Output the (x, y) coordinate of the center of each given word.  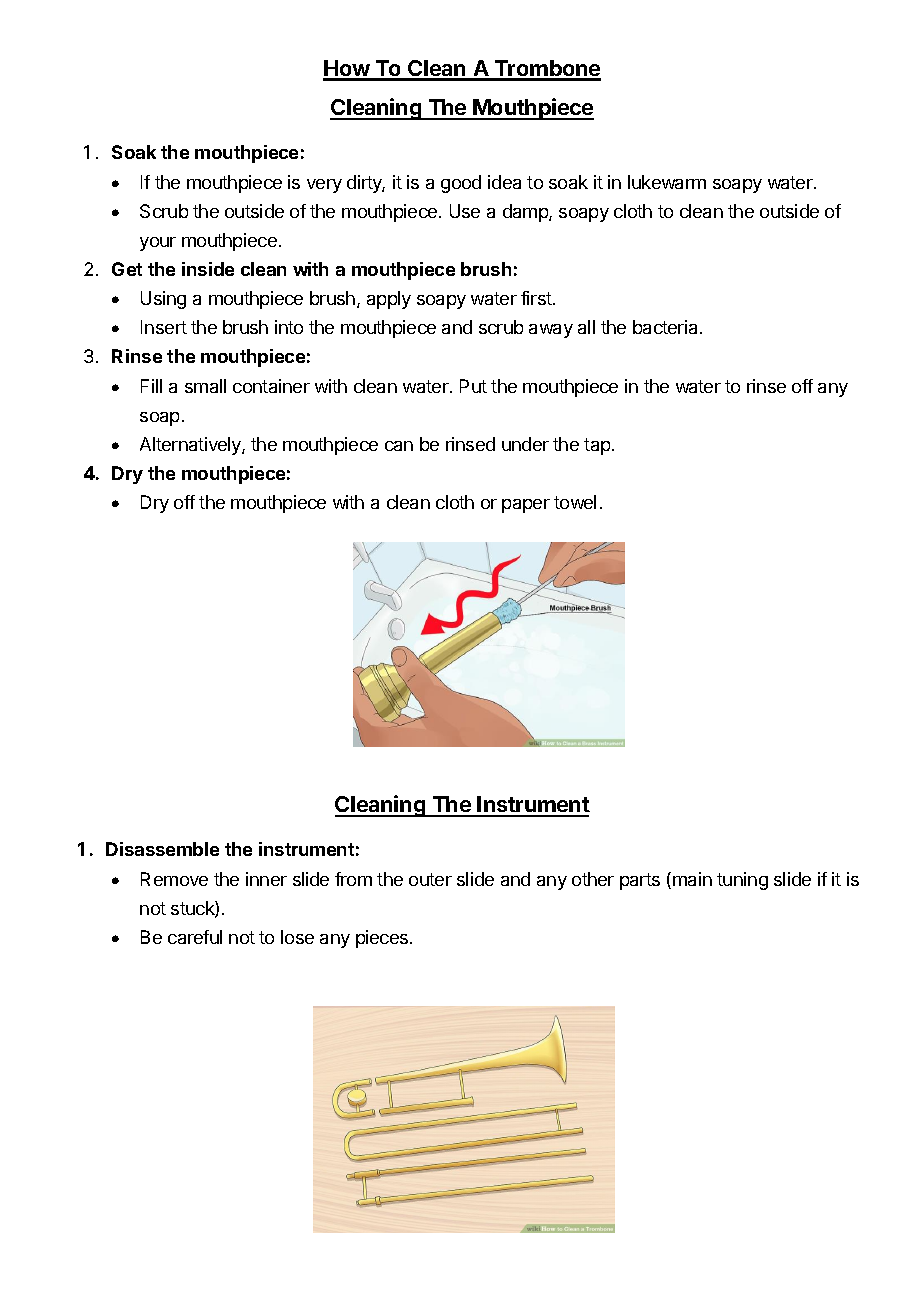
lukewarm (667, 182)
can (399, 446)
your (158, 244)
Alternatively (191, 446)
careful (195, 937)
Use (465, 211)
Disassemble (162, 849)
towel (575, 502)
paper (526, 506)
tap (598, 446)
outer (430, 879)
